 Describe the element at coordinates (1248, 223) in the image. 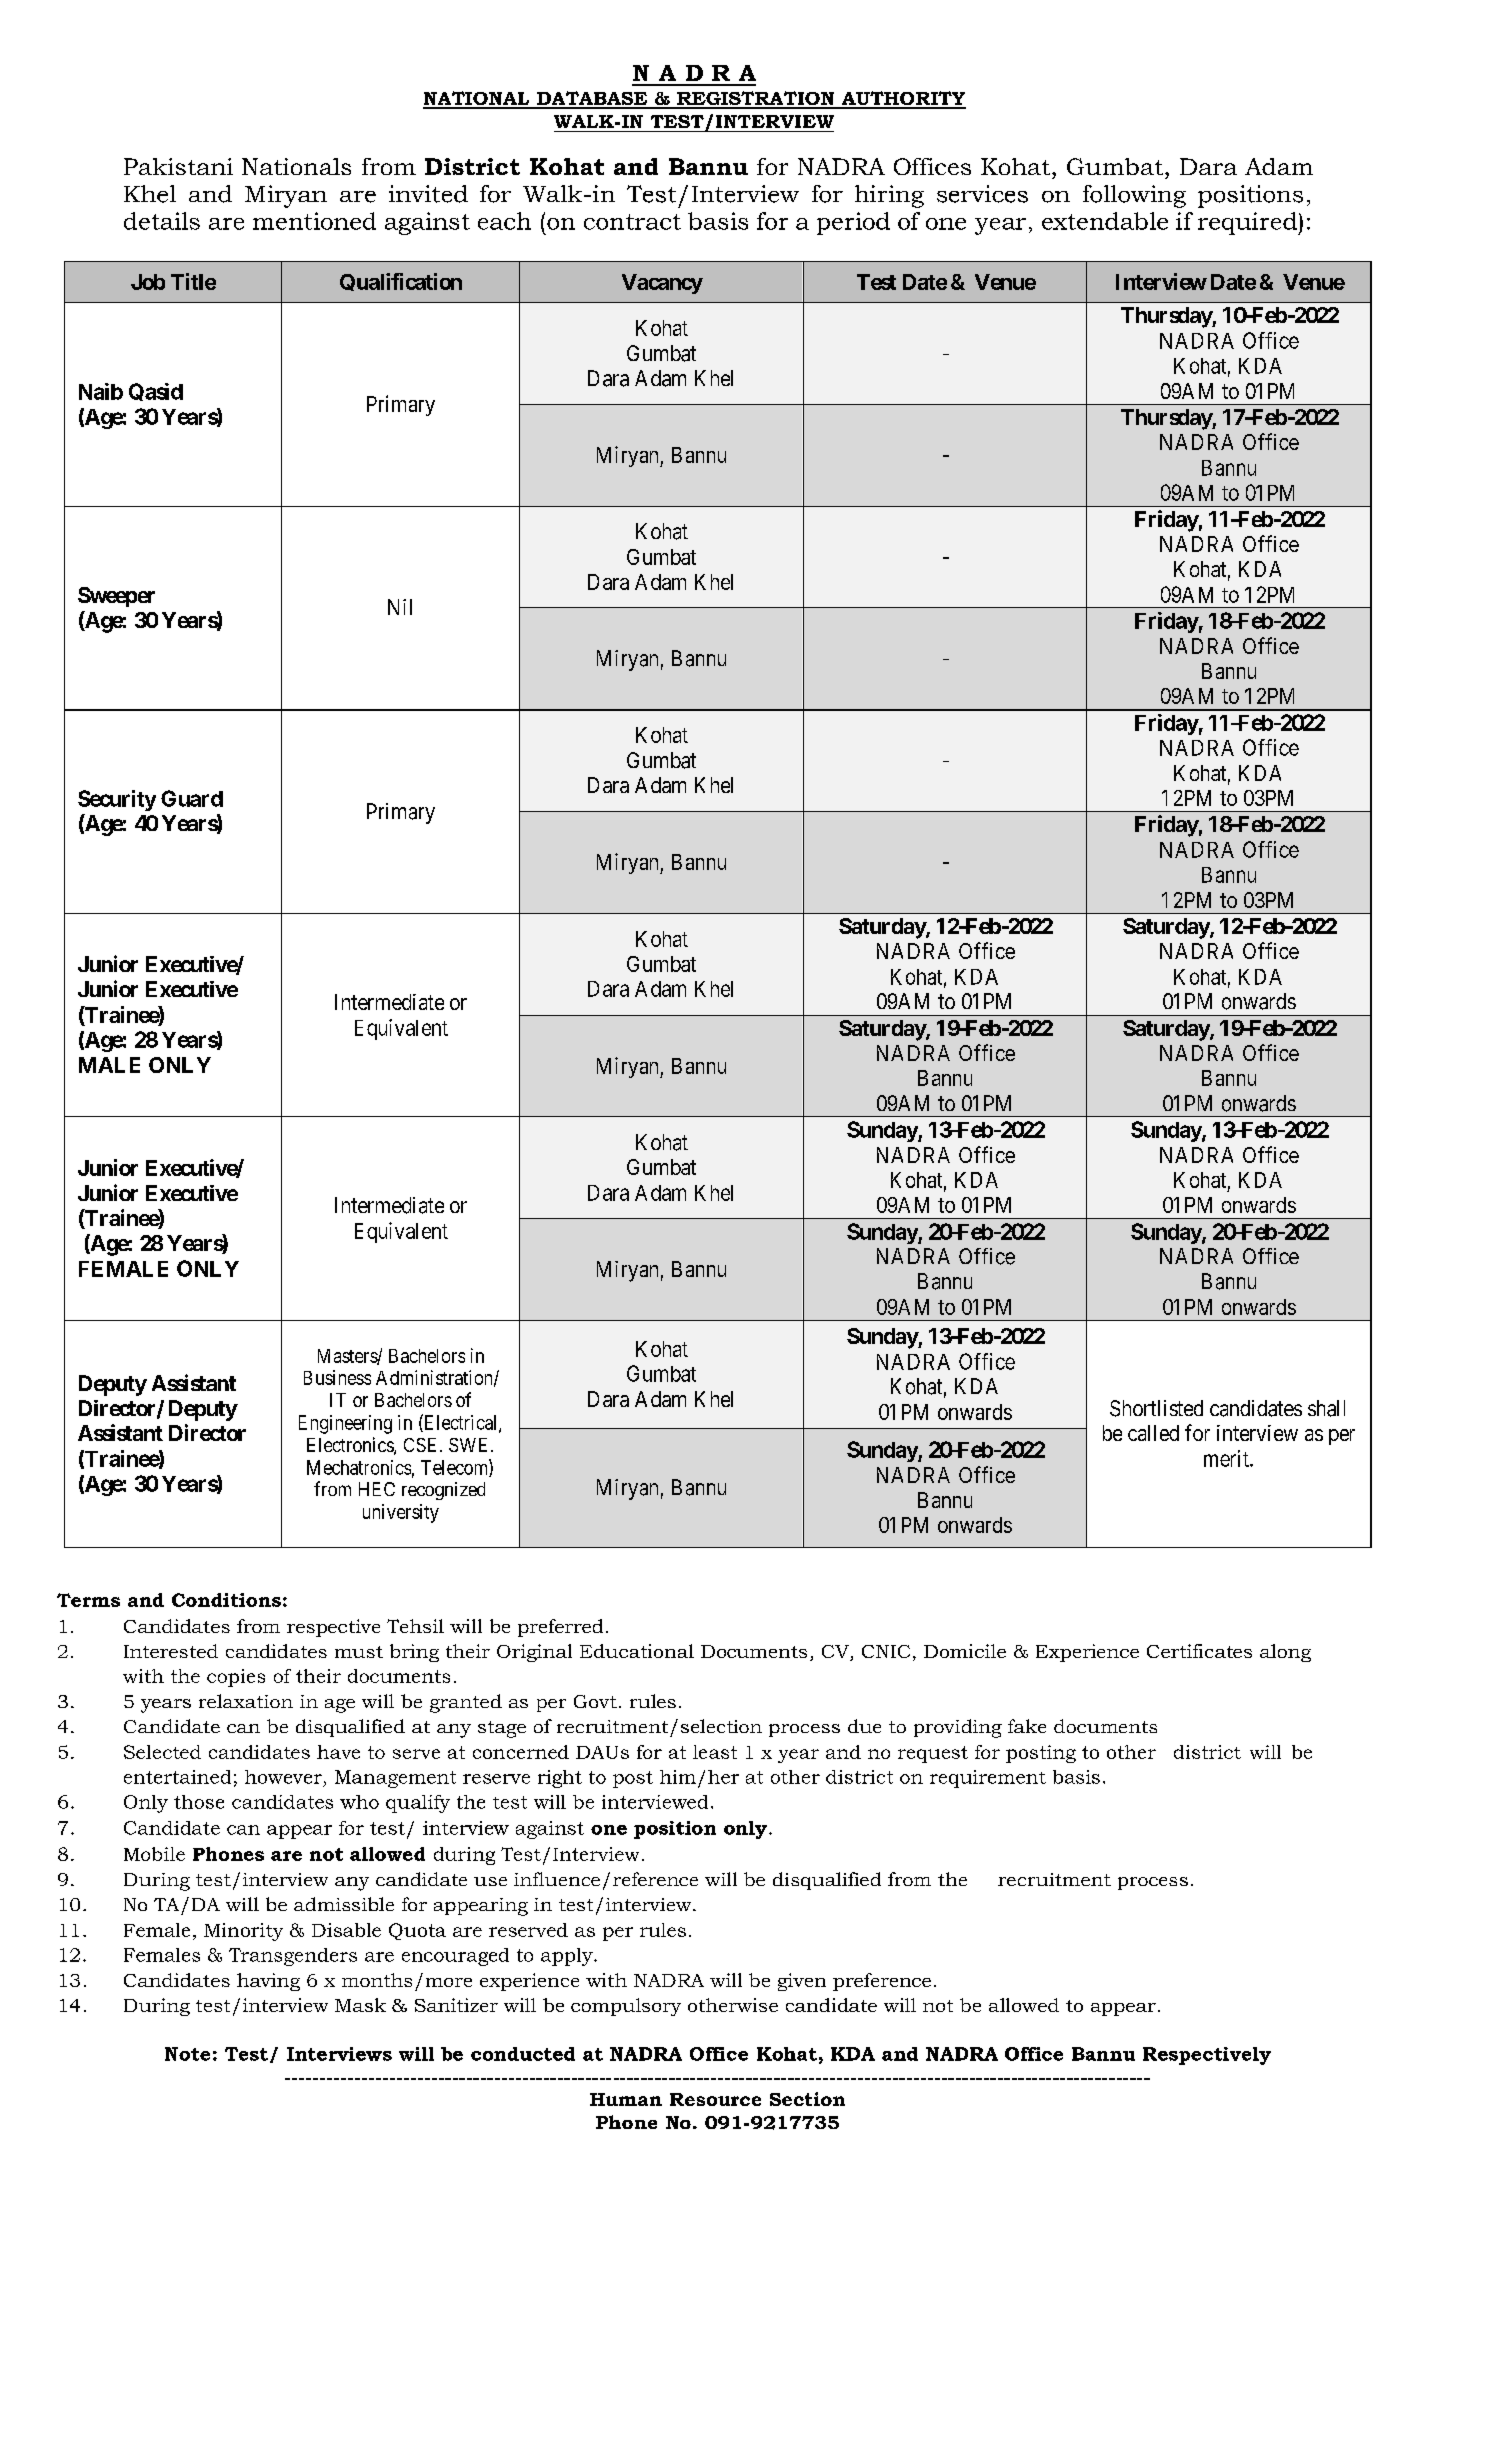

I see `required` at that location.
